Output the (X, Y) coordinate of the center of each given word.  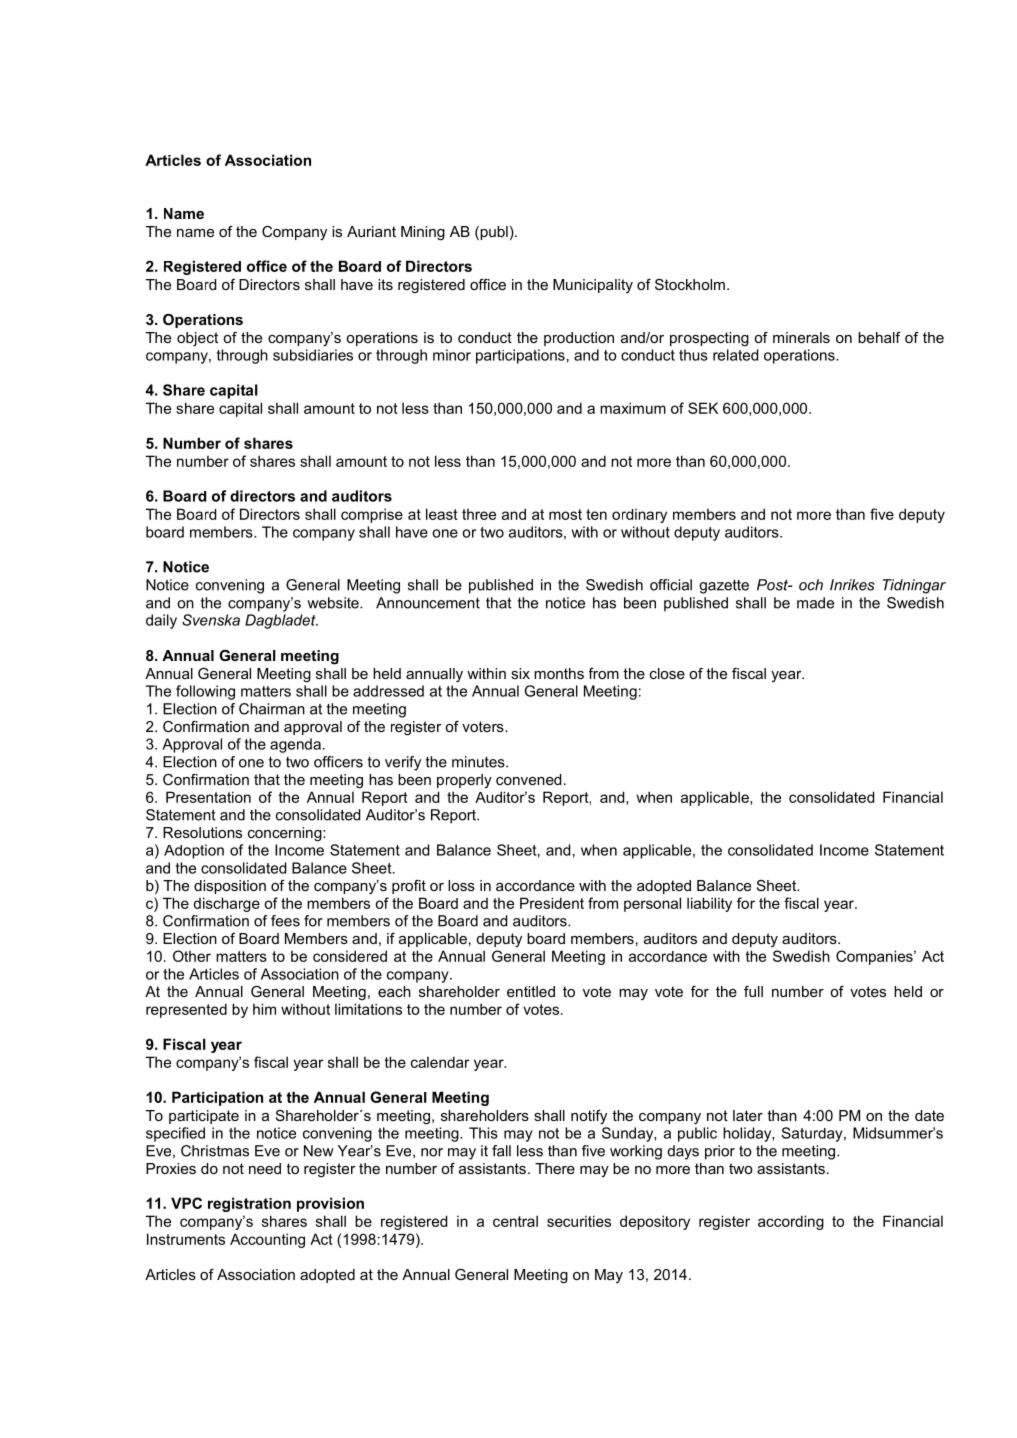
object (197, 339)
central (515, 1221)
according (791, 1222)
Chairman (272, 709)
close (667, 673)
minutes (479, 762)
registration (249, 1204)
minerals (801, 337)
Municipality (593, 286)
